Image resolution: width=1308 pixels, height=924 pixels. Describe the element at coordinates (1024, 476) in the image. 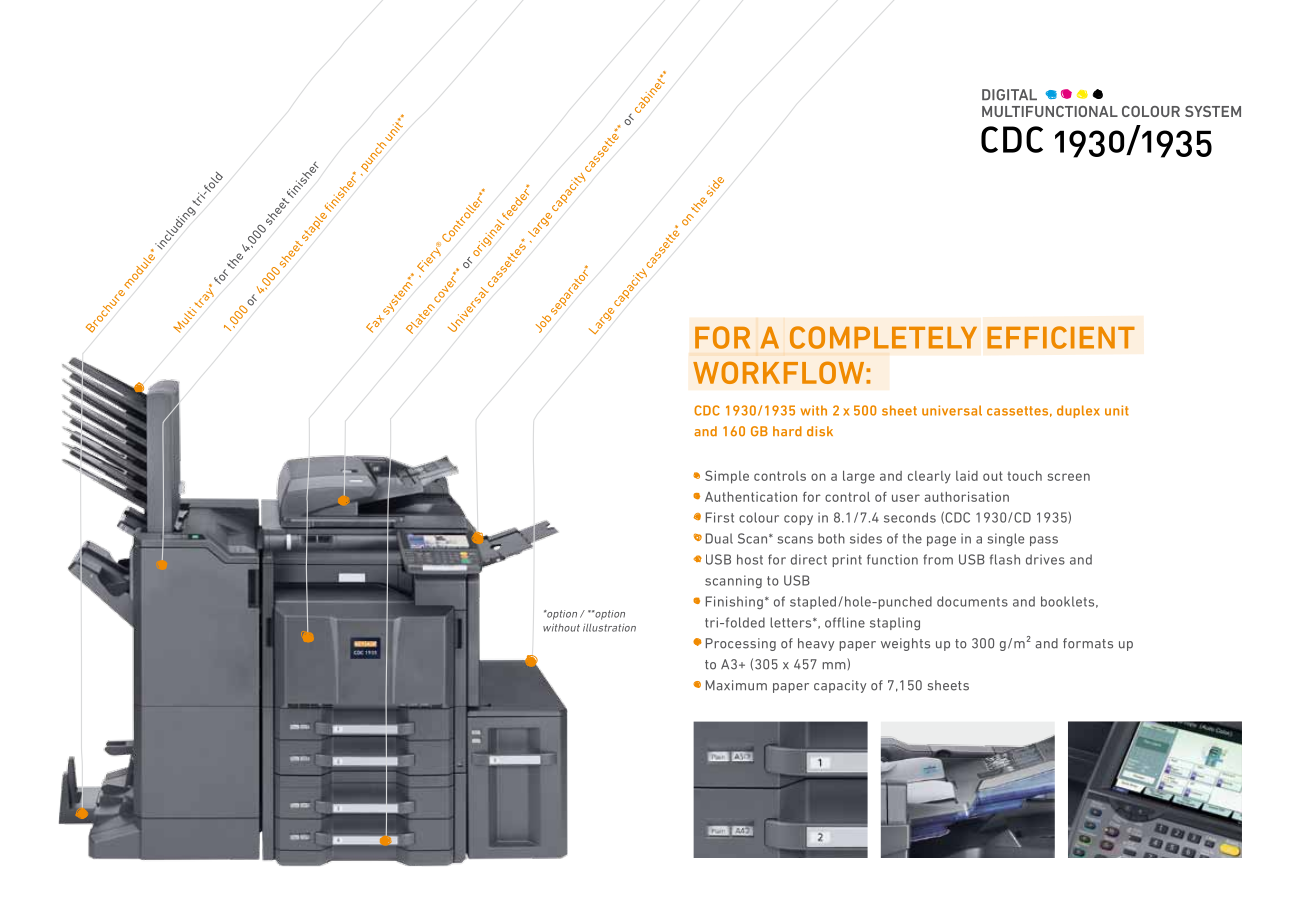

I see `touch` at that location.
